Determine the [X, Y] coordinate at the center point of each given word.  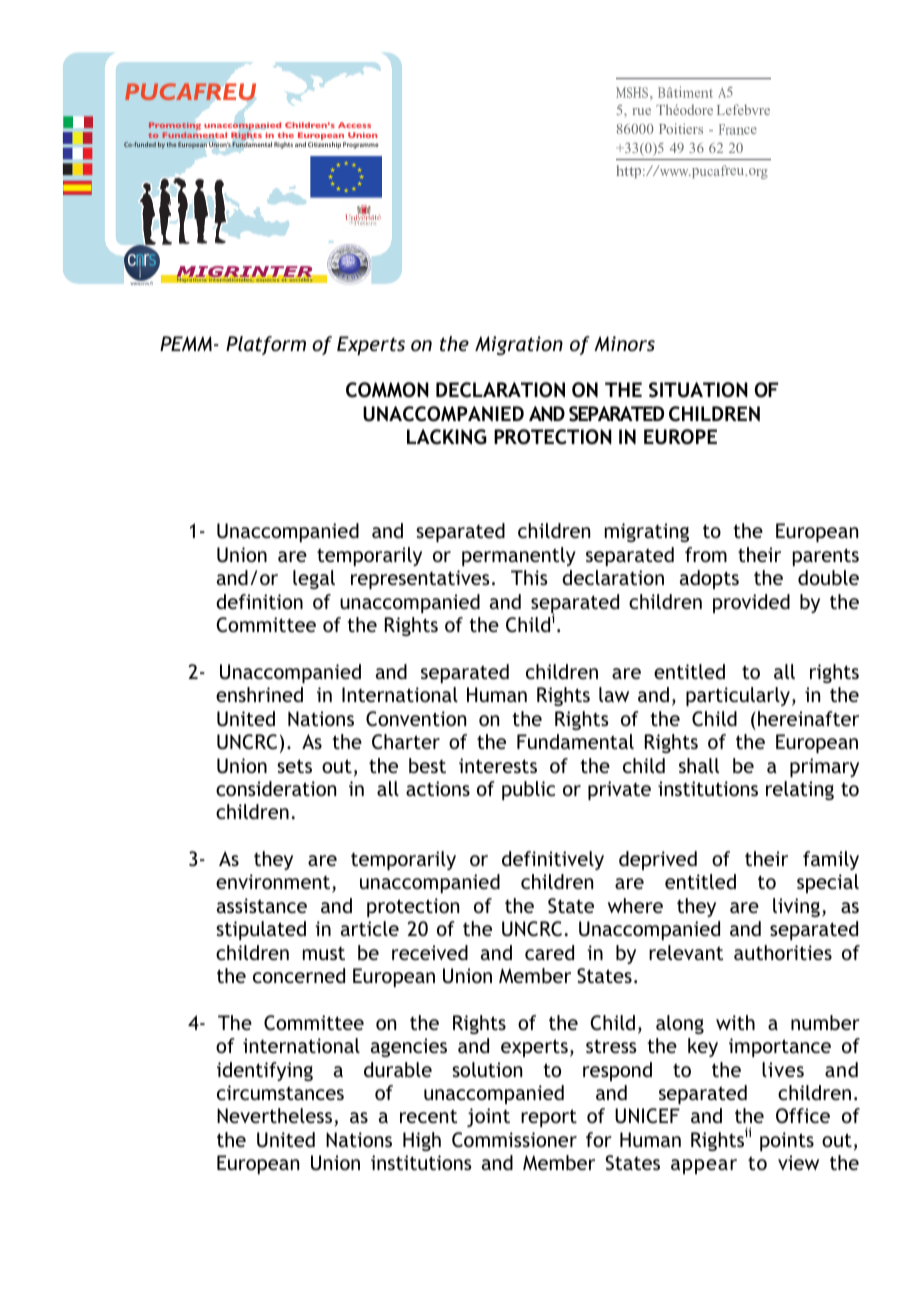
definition [259, 601]
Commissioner [514, 1140]
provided [751, 603]
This [529, 577]
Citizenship [324, 145]
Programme [360, 145]
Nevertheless [276, 1117]
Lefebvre [743, 109]
